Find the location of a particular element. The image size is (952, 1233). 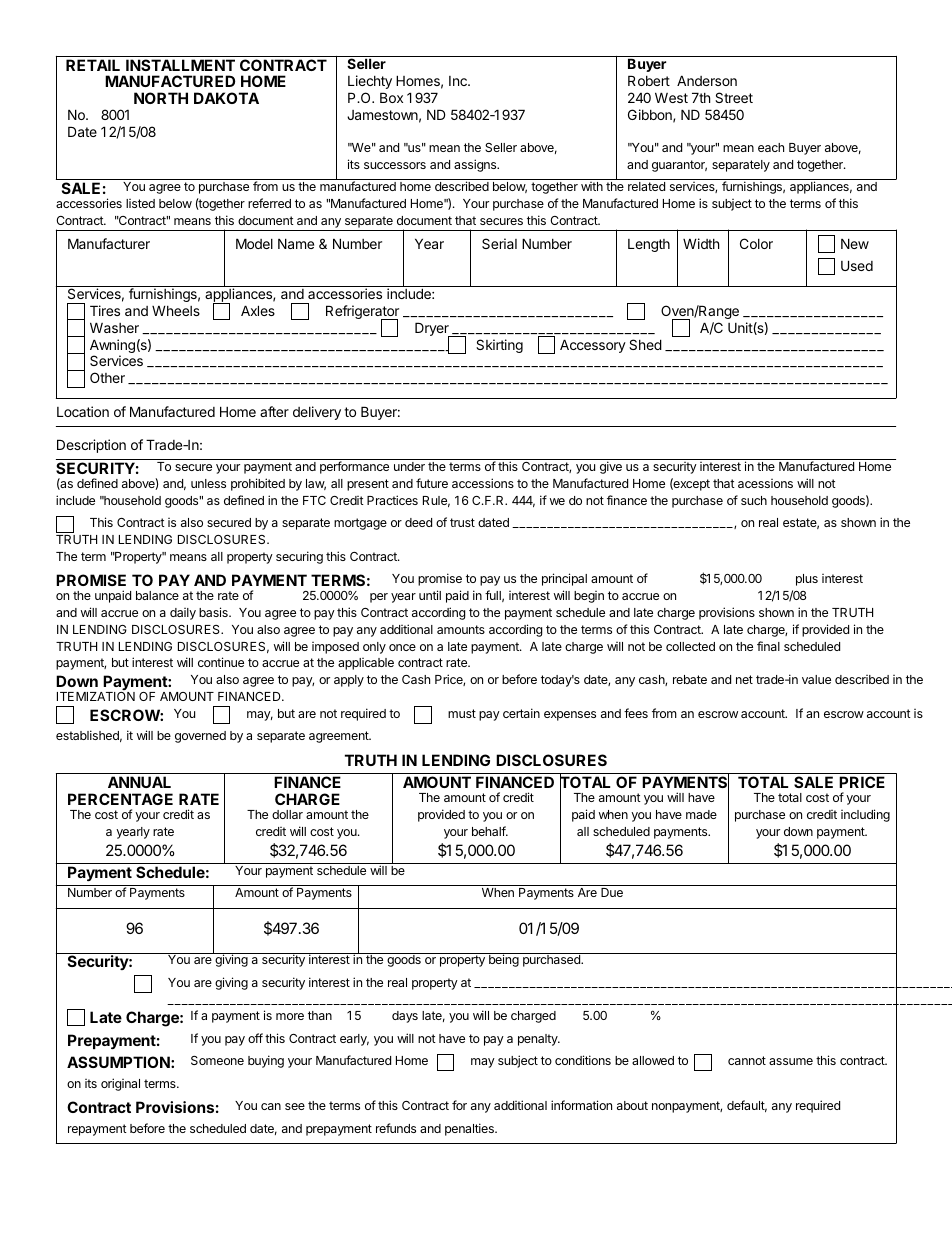

plus is located at coordinates (807, 580).
